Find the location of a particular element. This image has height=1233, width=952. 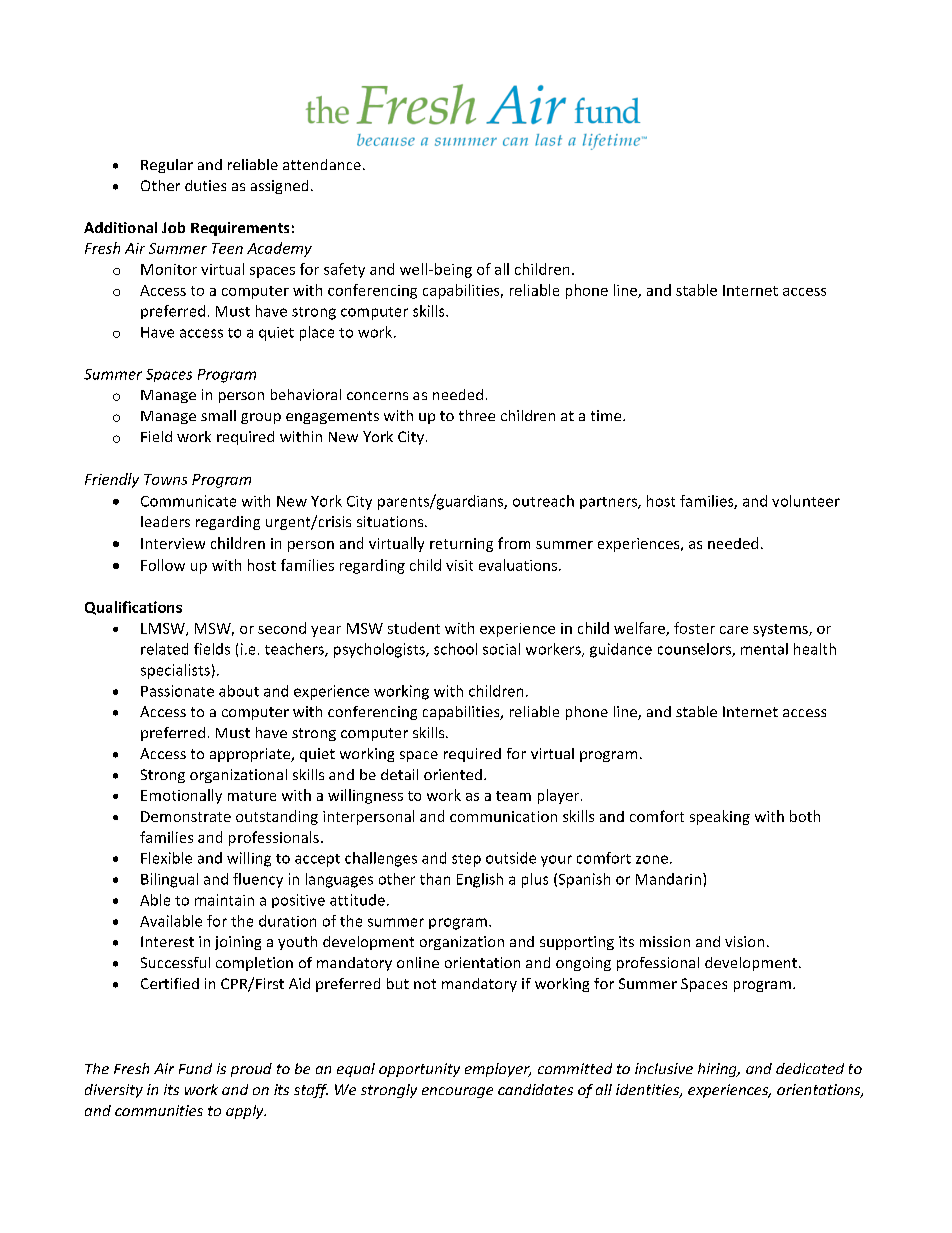

time is located at coordinates (607, 415).
